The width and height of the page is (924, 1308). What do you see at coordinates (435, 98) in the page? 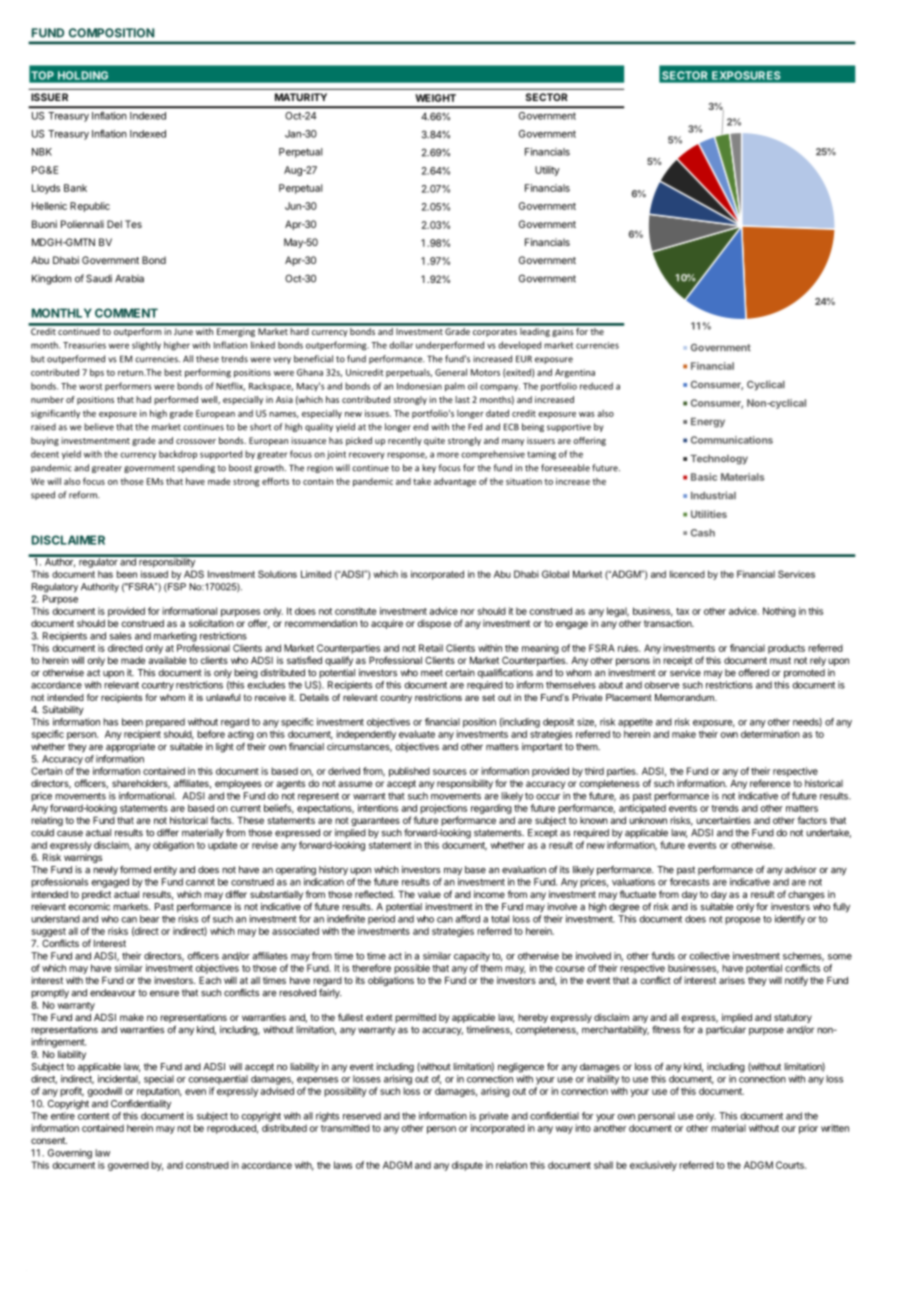
I see `WEIGHT` at bounding box center [435, 98].
